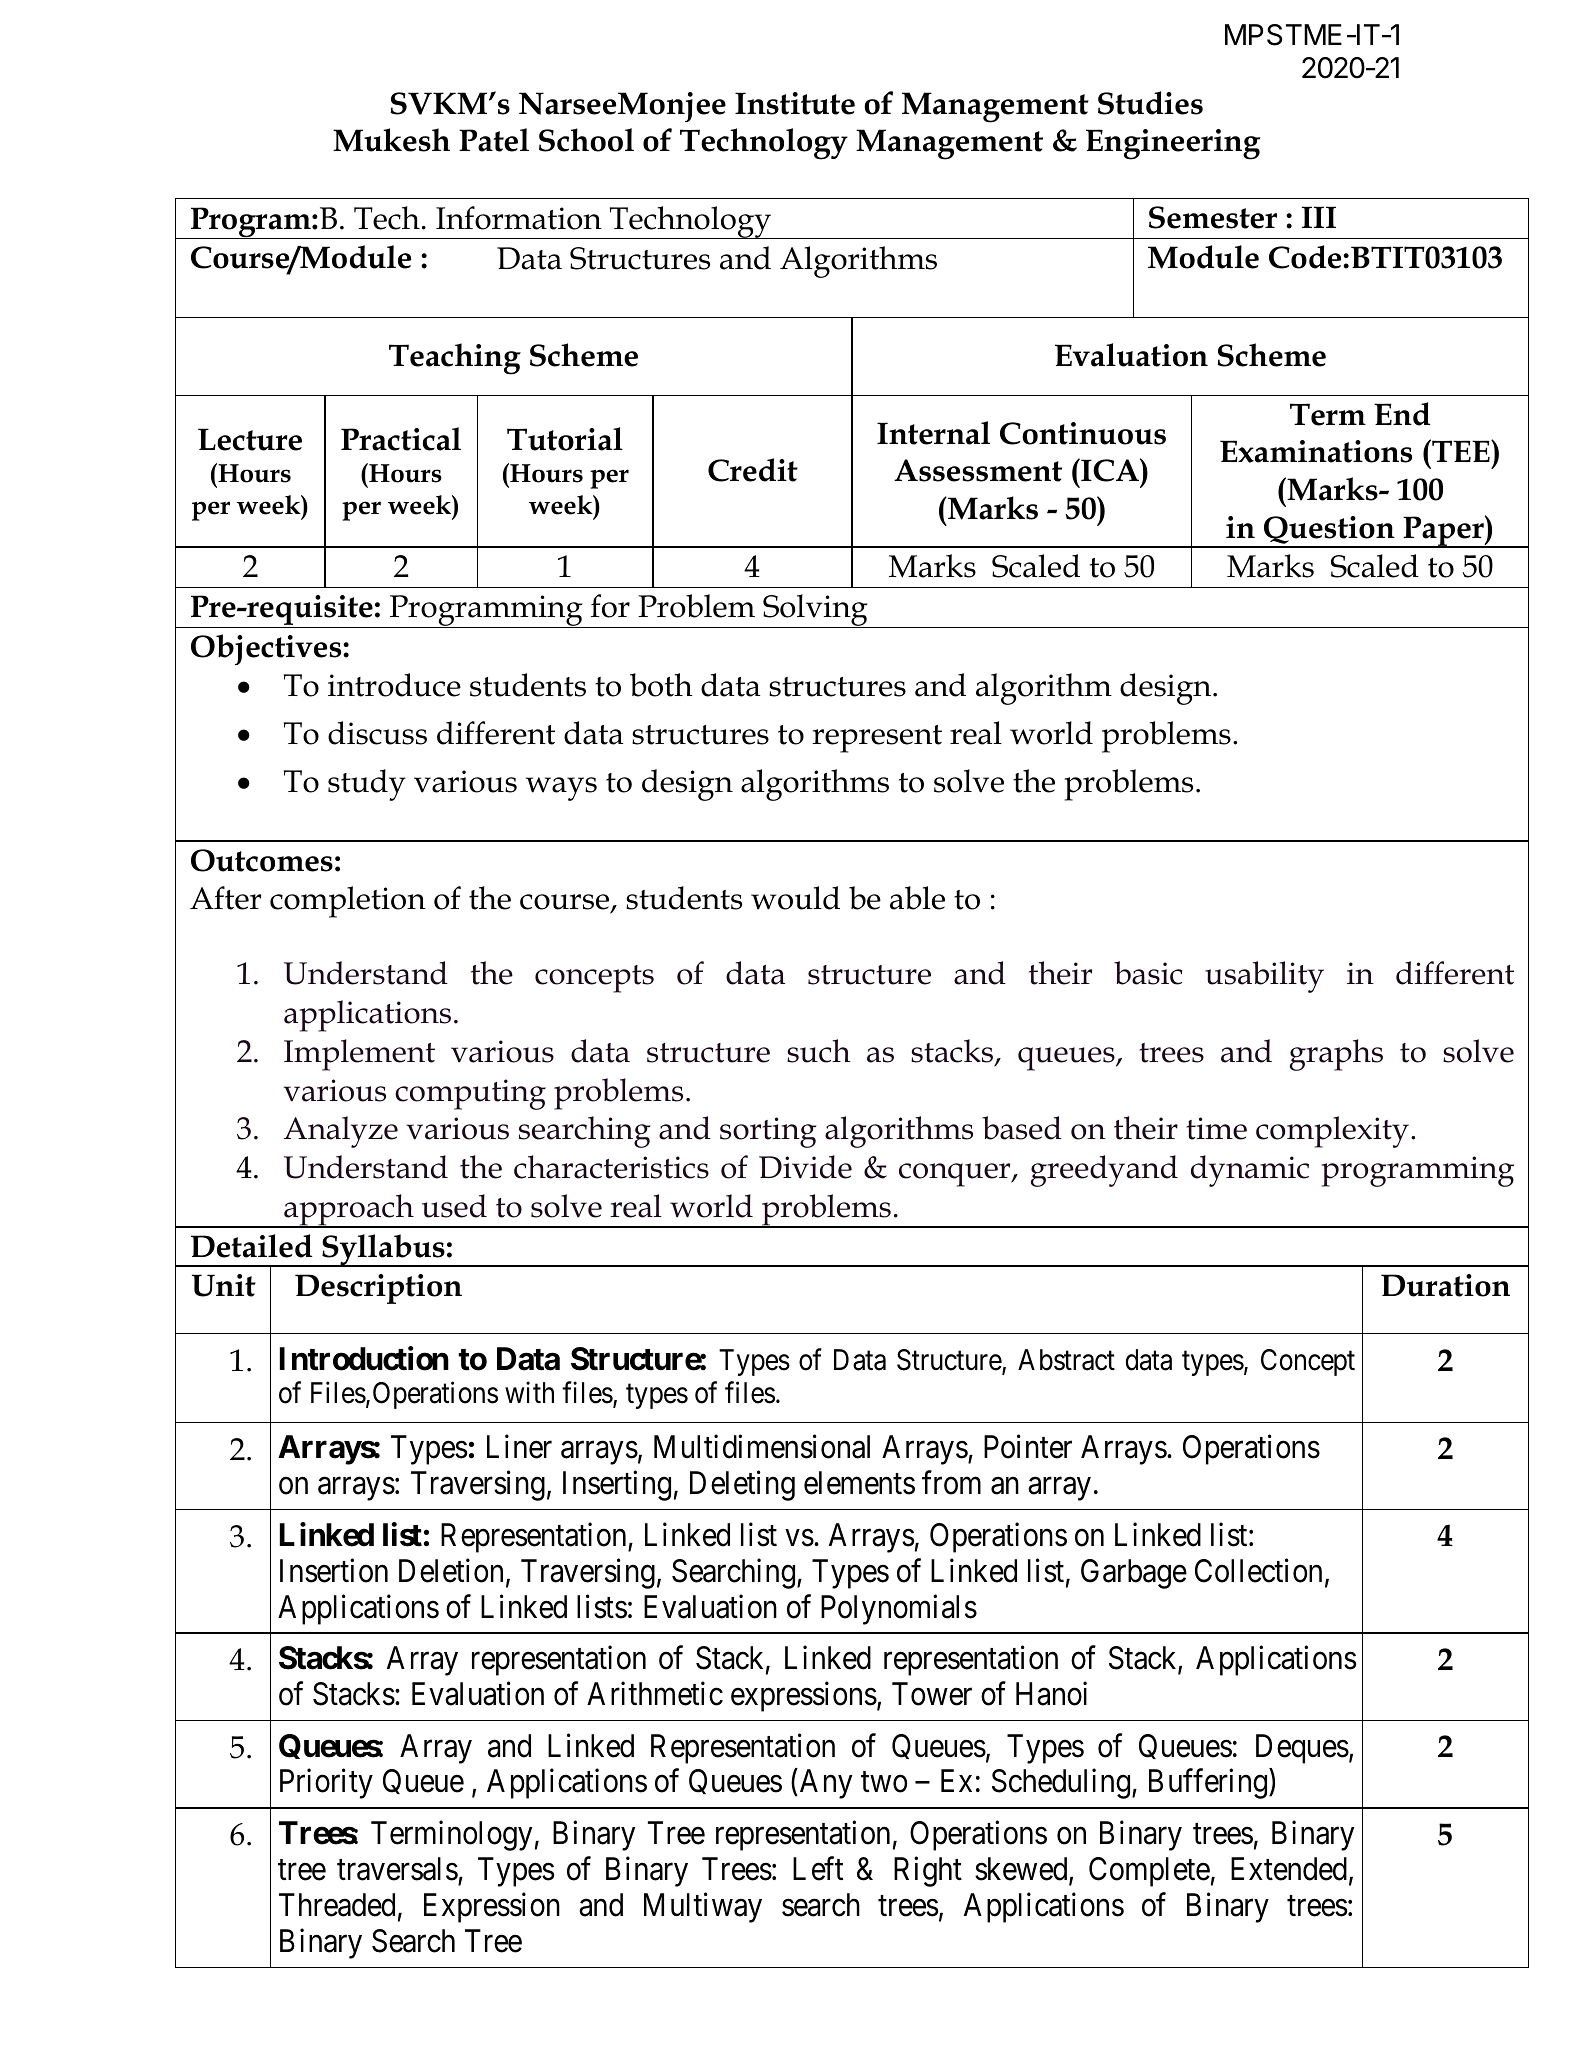 The width and height of the screenshot is (1593, 2061). Describe the element at coordinates (1264, 977) in the screenshot. I see `usability` at that location.
